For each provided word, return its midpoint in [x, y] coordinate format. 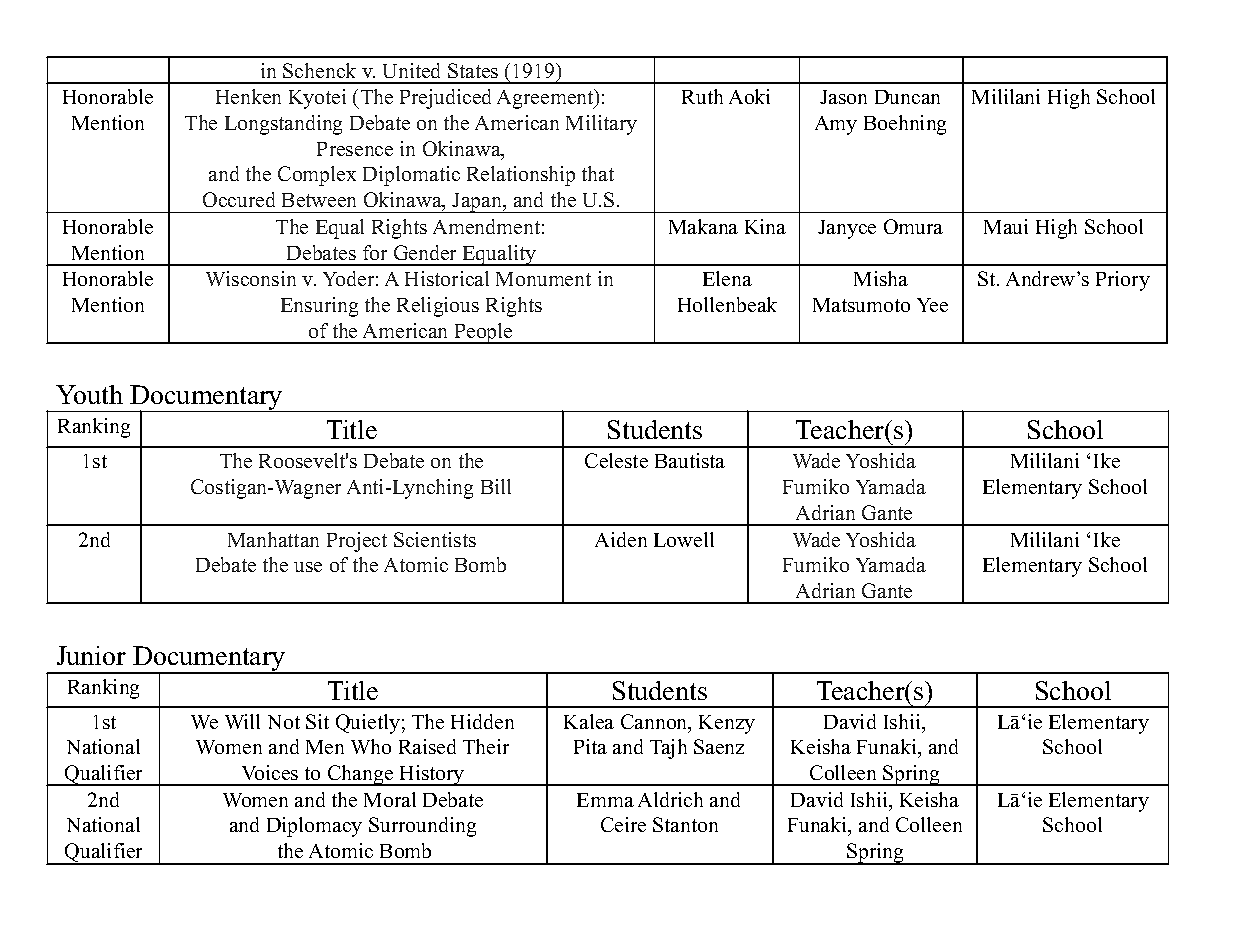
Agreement [546, 99]
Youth [89, 394]
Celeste [616, 460]
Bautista [690, 460]
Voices [270, 772]
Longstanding [283, 125]
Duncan [907, 97]
